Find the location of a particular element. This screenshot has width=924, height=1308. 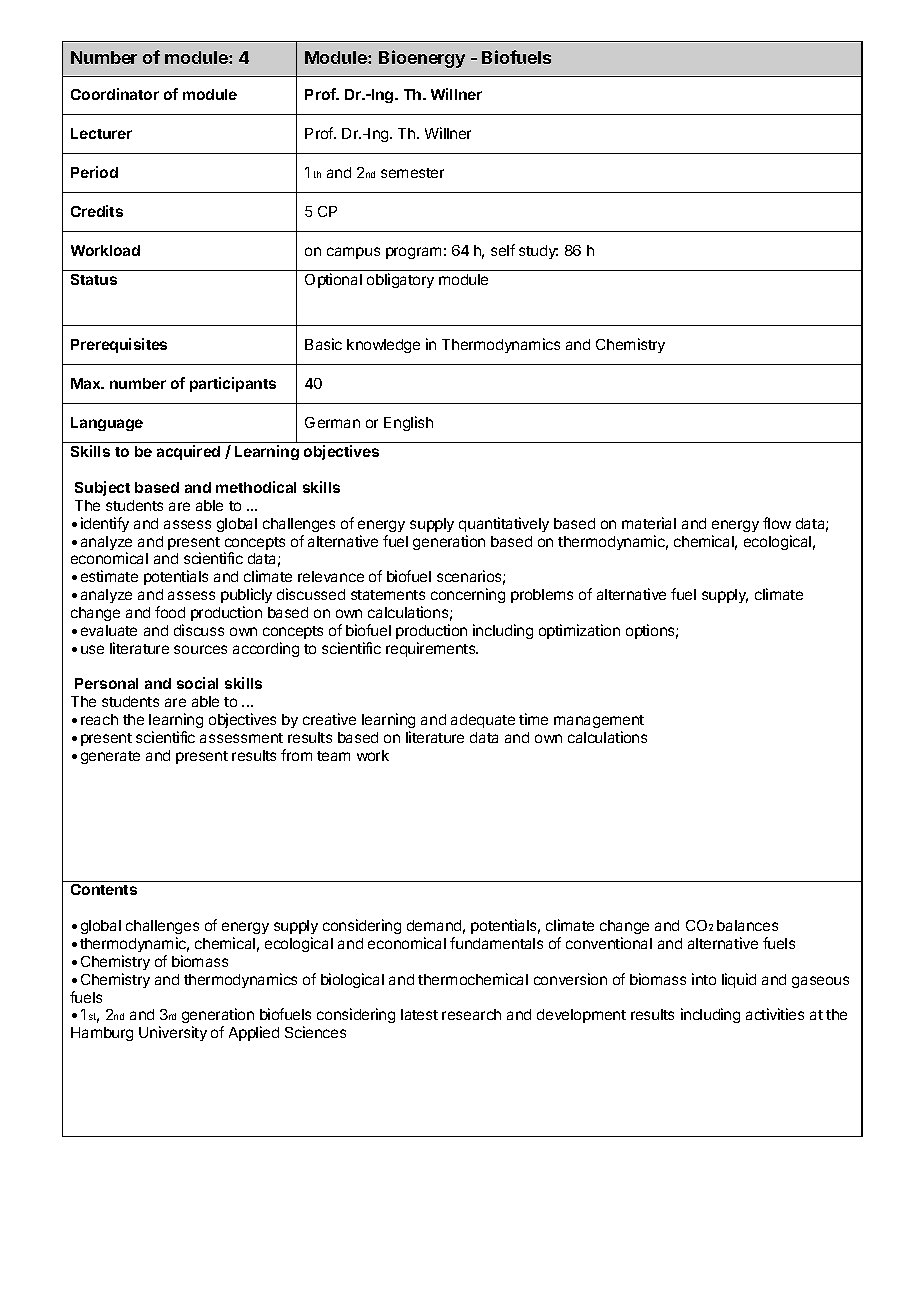

semester is located at coordinates (412, 173).
